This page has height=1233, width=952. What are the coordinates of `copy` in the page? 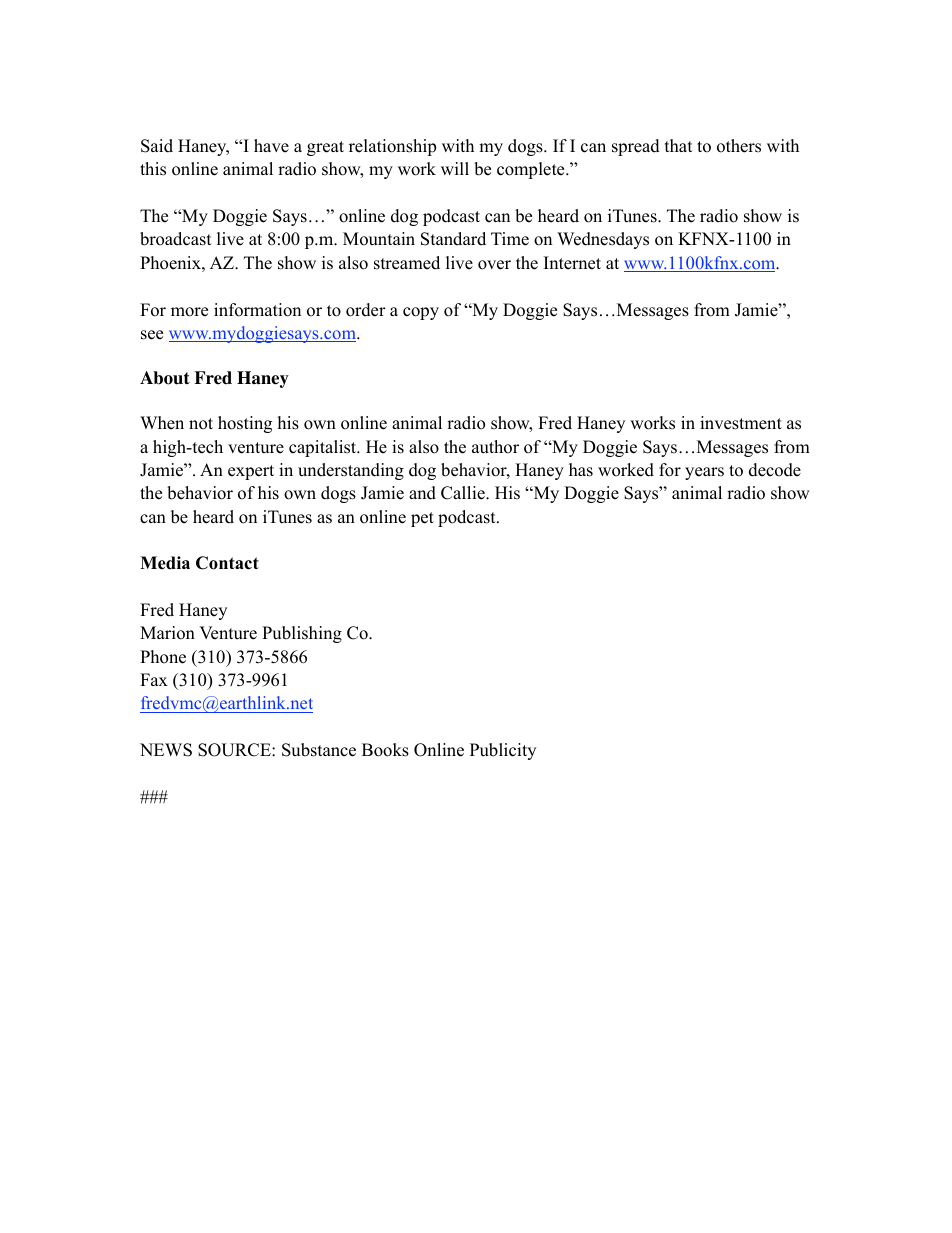 It's located at (421, 313).
